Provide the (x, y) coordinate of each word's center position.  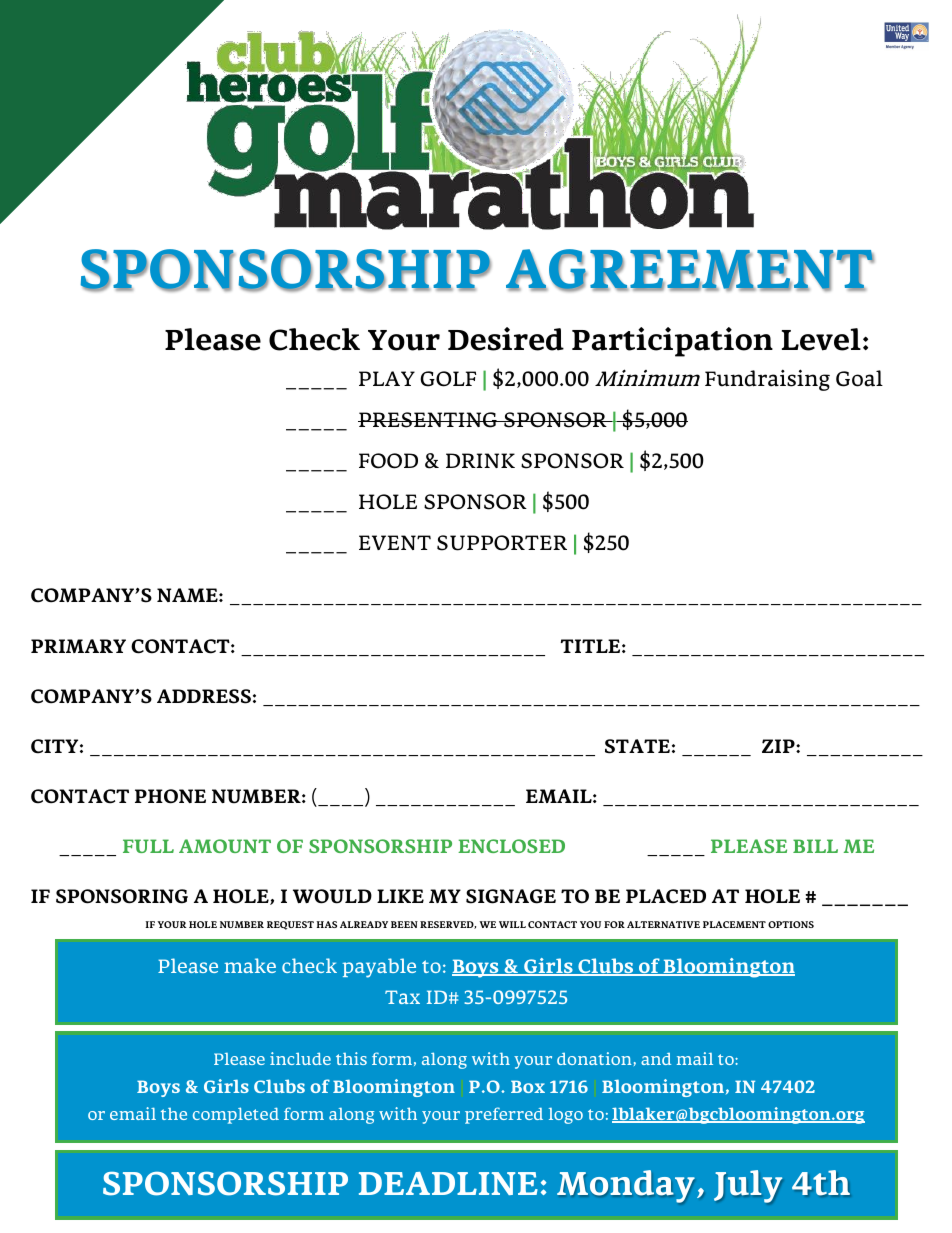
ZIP (779, 746)
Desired (506, 339)
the (174, 1114)
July (748, 1186)
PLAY (387, 378)
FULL (148, 846)
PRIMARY (78, 646)
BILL (815, 846)
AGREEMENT (690, 270)
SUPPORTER (502, 543)
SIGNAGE (511, 896)
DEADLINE (448, 1183)
